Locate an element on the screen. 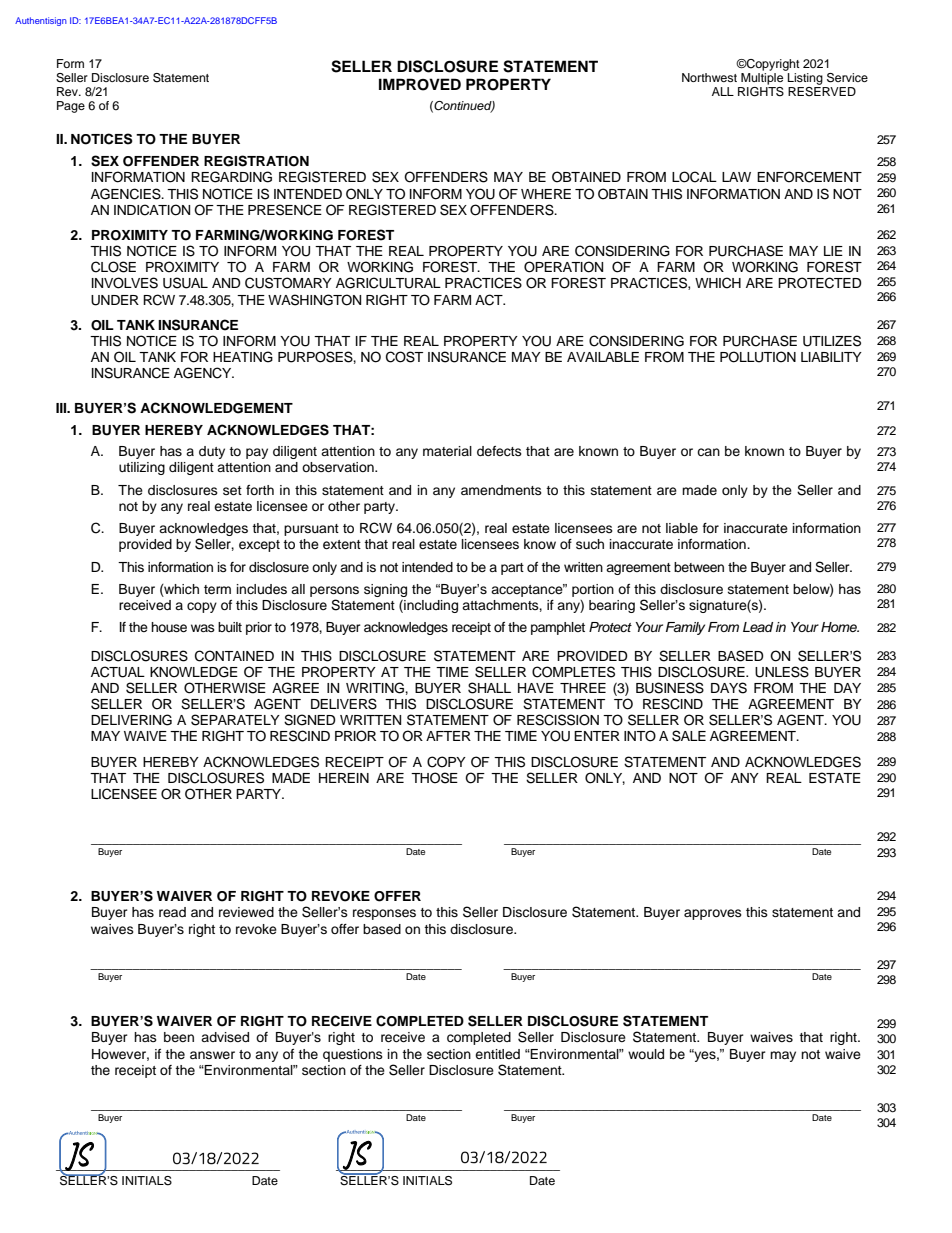 This screenshot has width=952, height=1233. term is located at coordinates (217, 589).
